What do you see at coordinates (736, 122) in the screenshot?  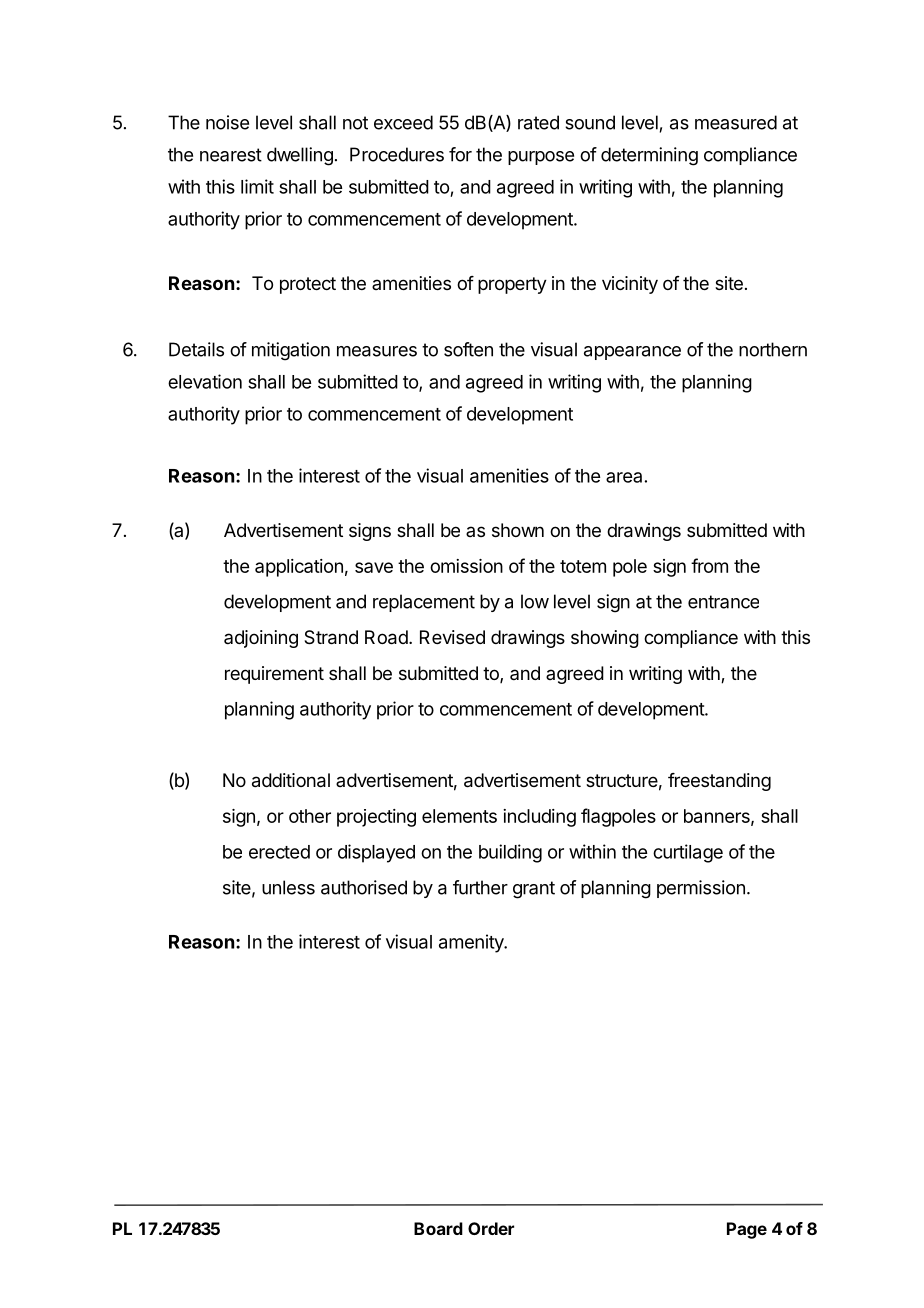 I see `measured` at bounding box center [736, 122].
